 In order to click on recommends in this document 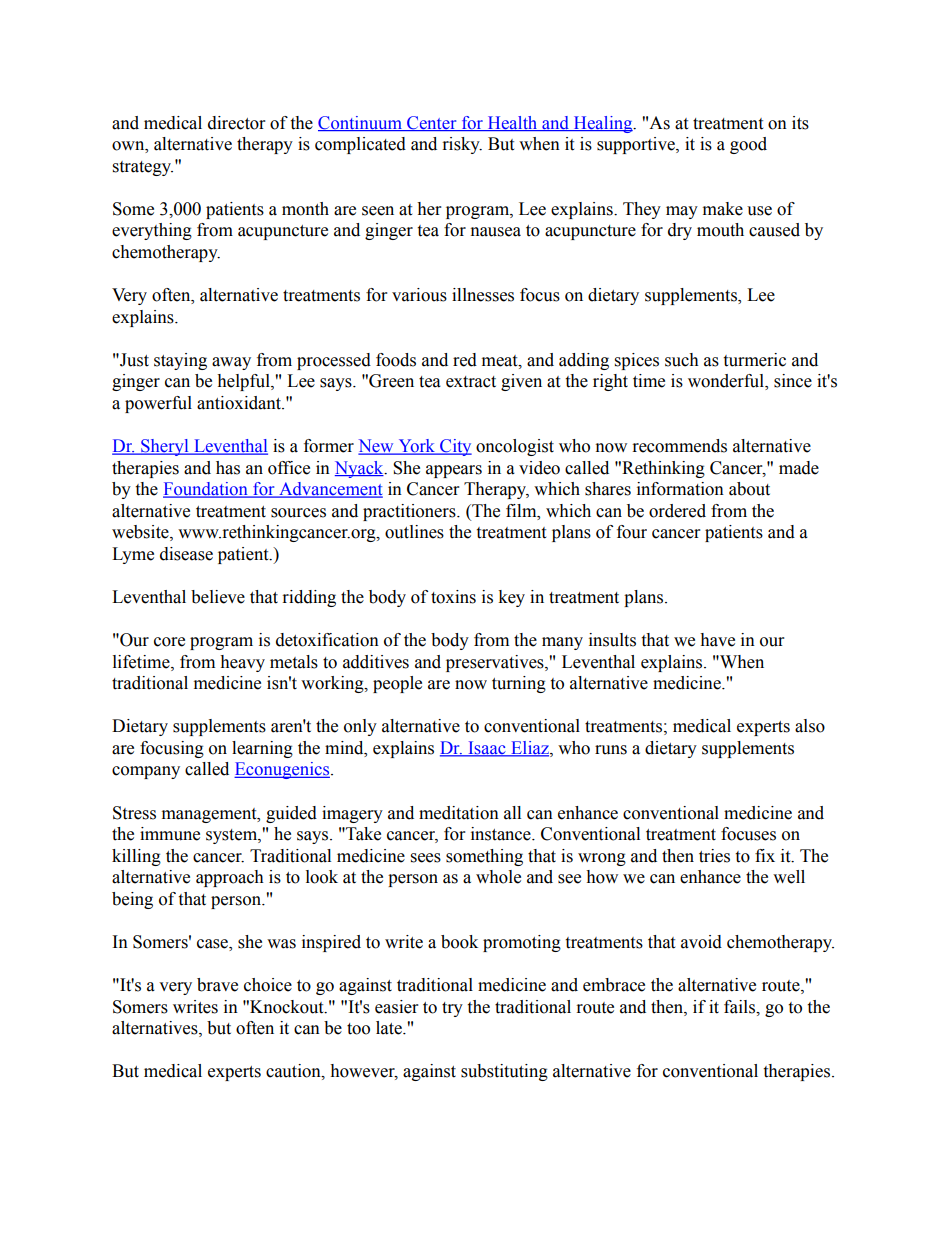, I will do `click(680, 446)`.
